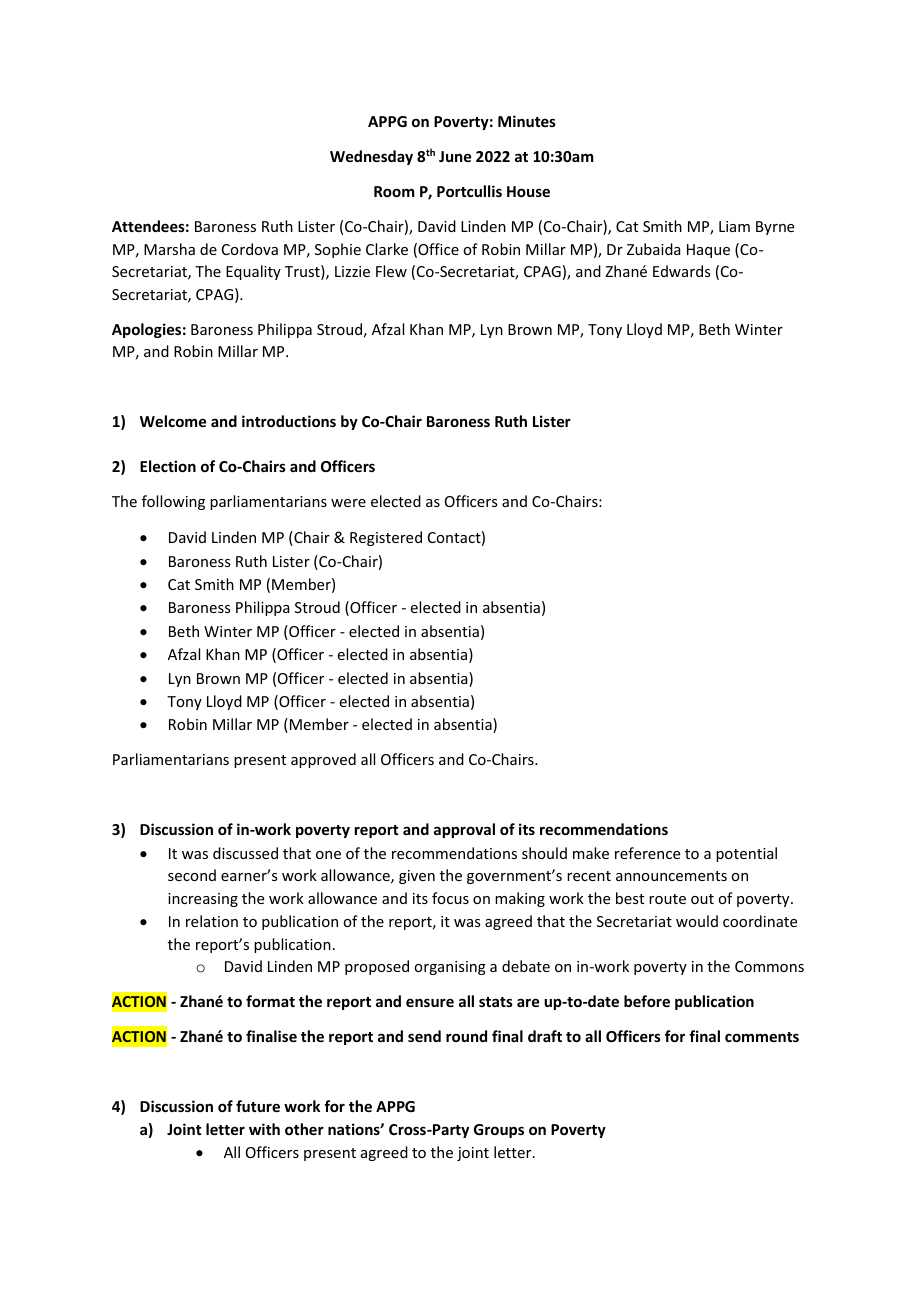 The height and width of the screenshot is (1308, 924). What do you see at coordinates (681, 271) in the screenshot?
I see `Edwards` at bounding box center [681, 271].
